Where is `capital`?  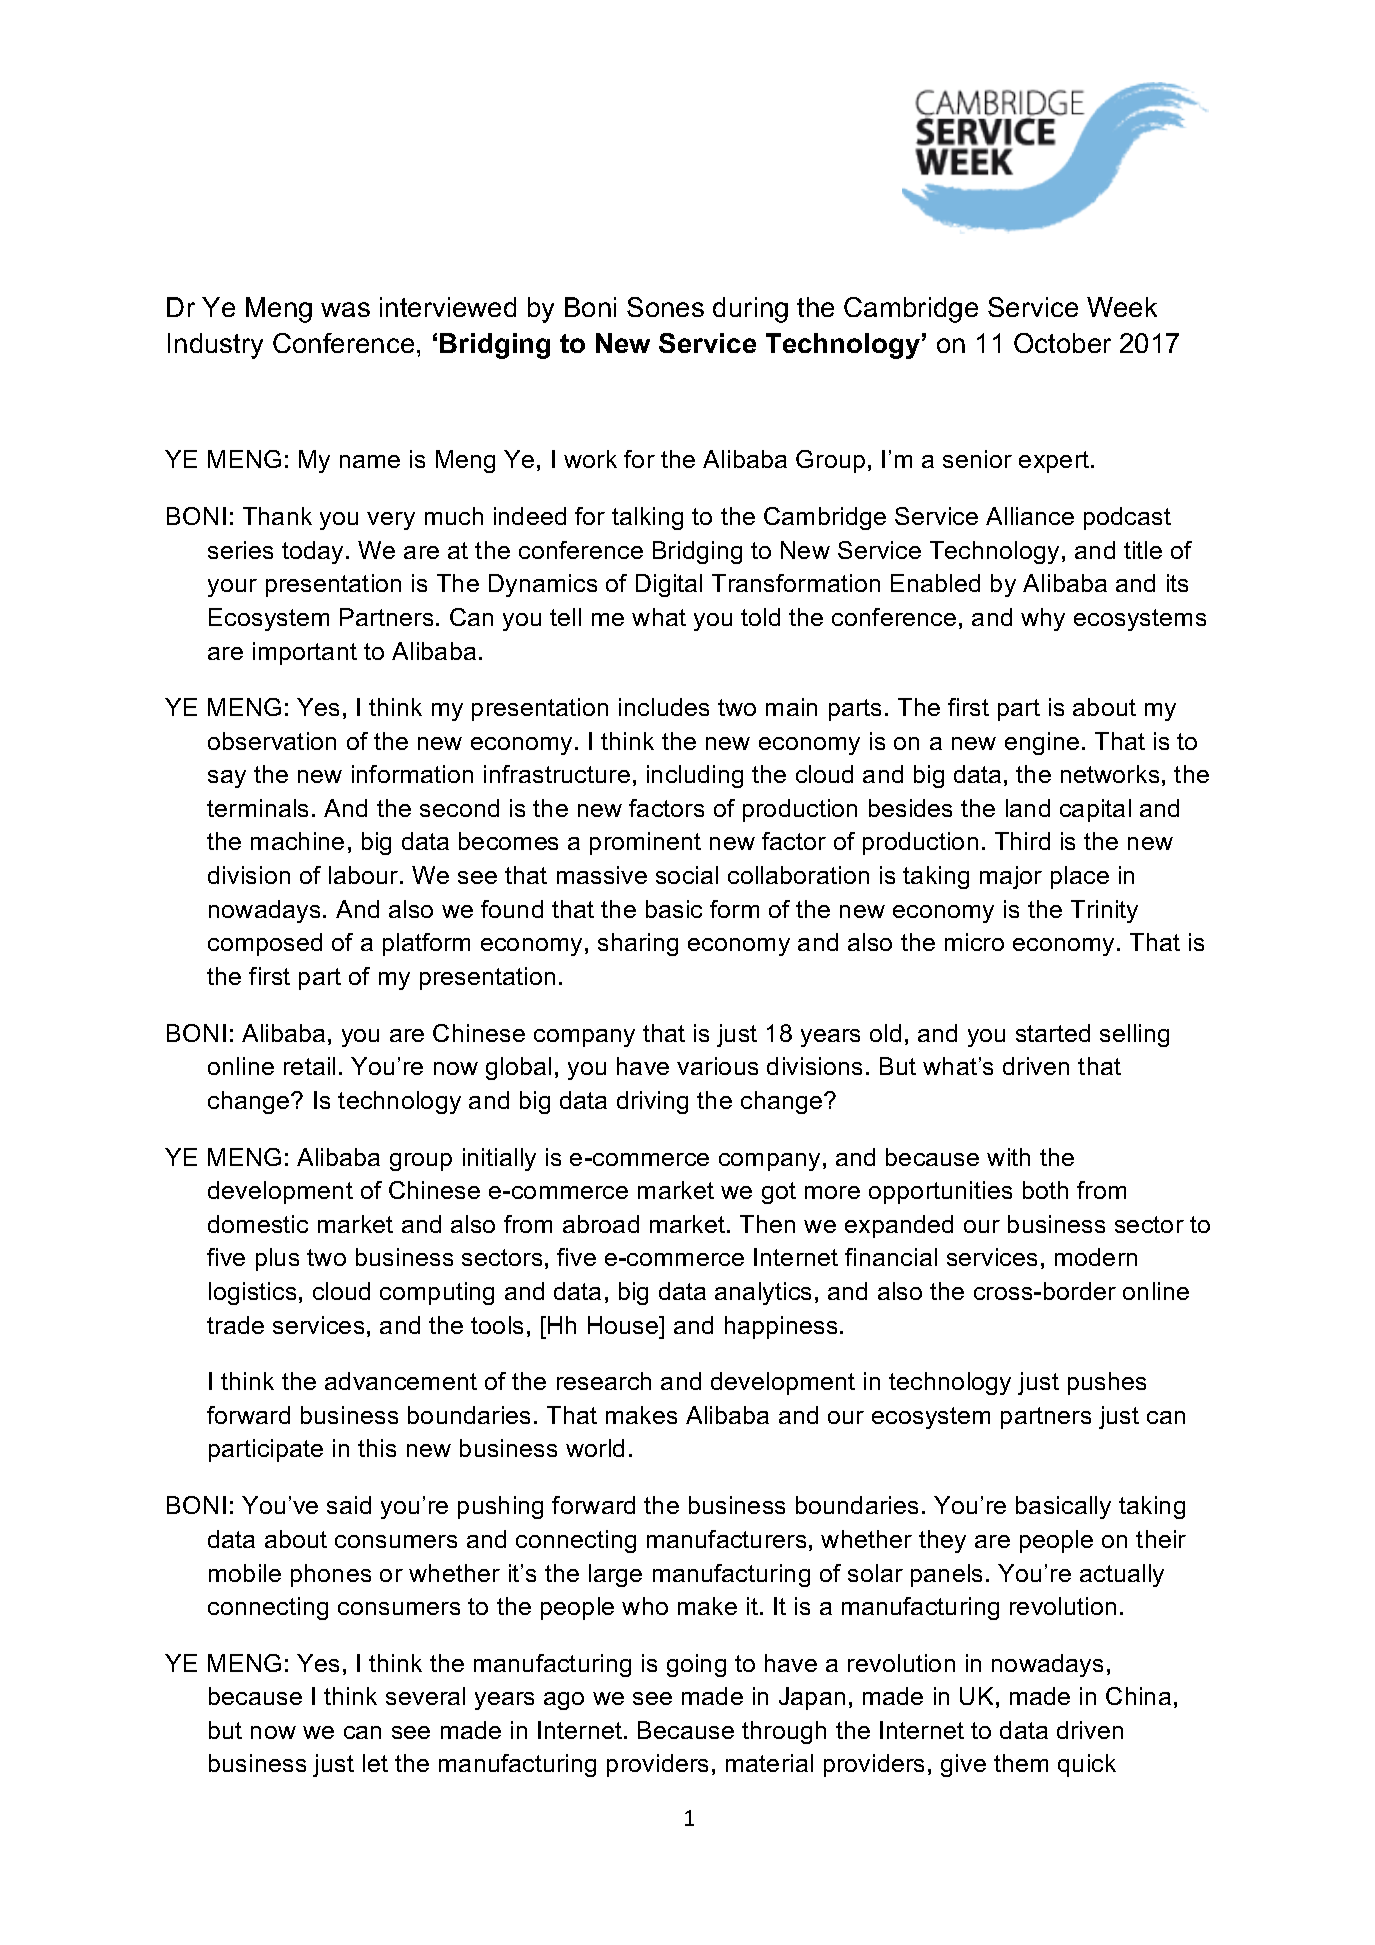
capital is located at coordinates (1095, 810).
